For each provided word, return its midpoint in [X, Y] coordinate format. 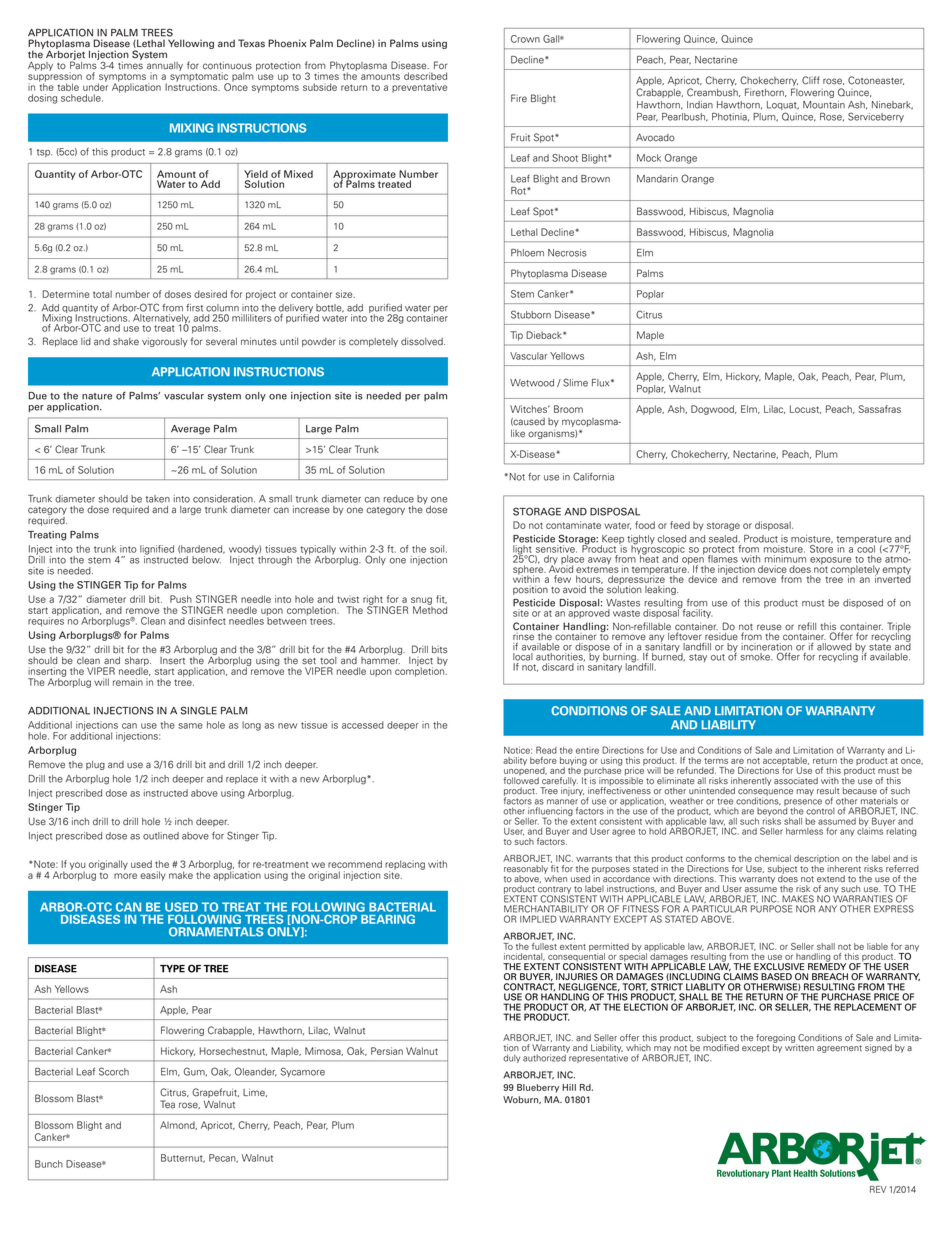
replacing [405, 866]
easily [153, 876]
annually [165, 67]
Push [181, 599]
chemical [773, 858]
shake [126, 342]
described [425, 76]
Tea [167, 1104]
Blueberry [538, 1088]
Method [430, 609]
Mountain [824, 105]
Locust [805, 409]
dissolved [423, 342]
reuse [769, 627]
